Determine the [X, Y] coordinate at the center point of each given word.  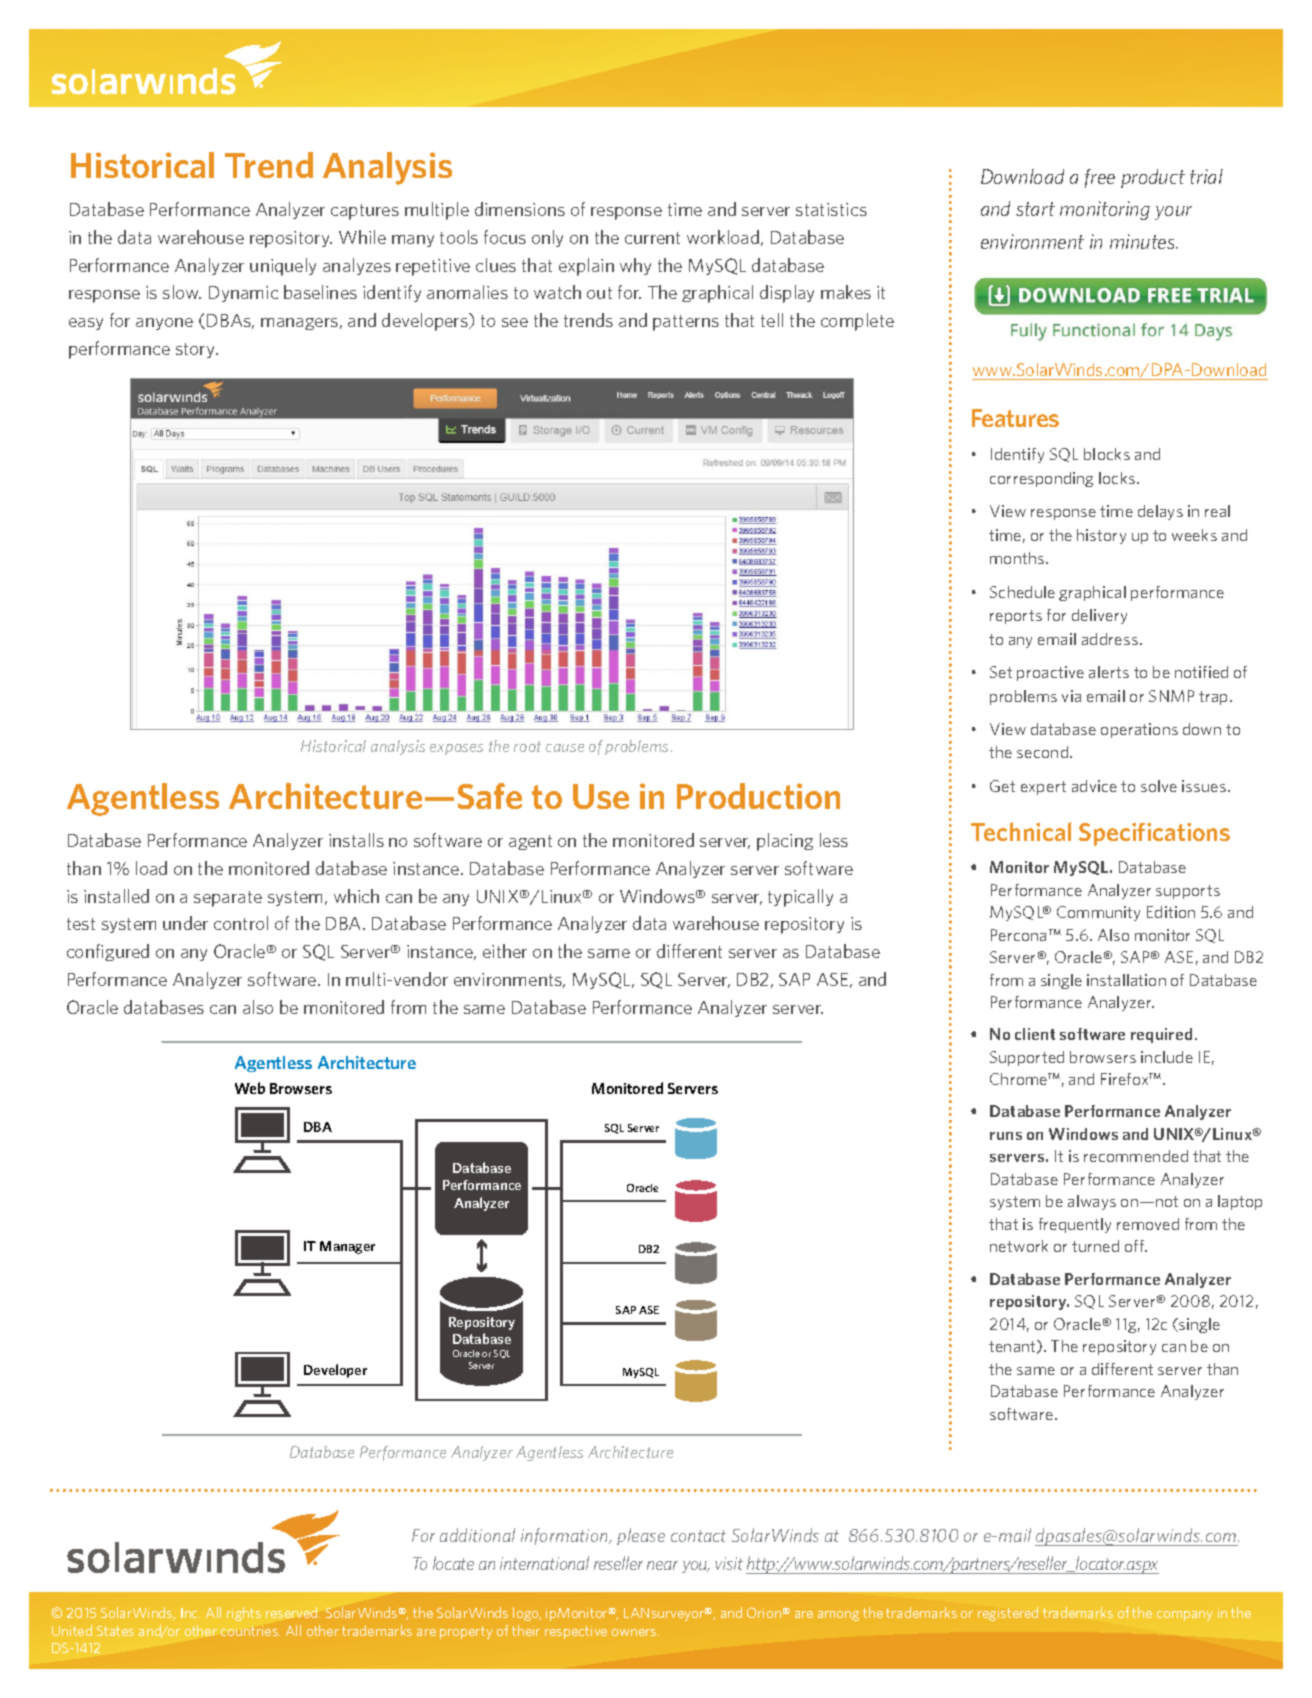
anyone [164, 324]
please [641, 1536]
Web [250, 1088]
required [1161, 1035]
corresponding [1041, 479]
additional [477, 1535]
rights [244, 1614]
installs [356, 840]
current [652, 238]
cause [565, 748]
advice [1094, 786]
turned [1095, 1246]
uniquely [283, 267]
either [505, 951]
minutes [1143, 241]
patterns [686, 323]
